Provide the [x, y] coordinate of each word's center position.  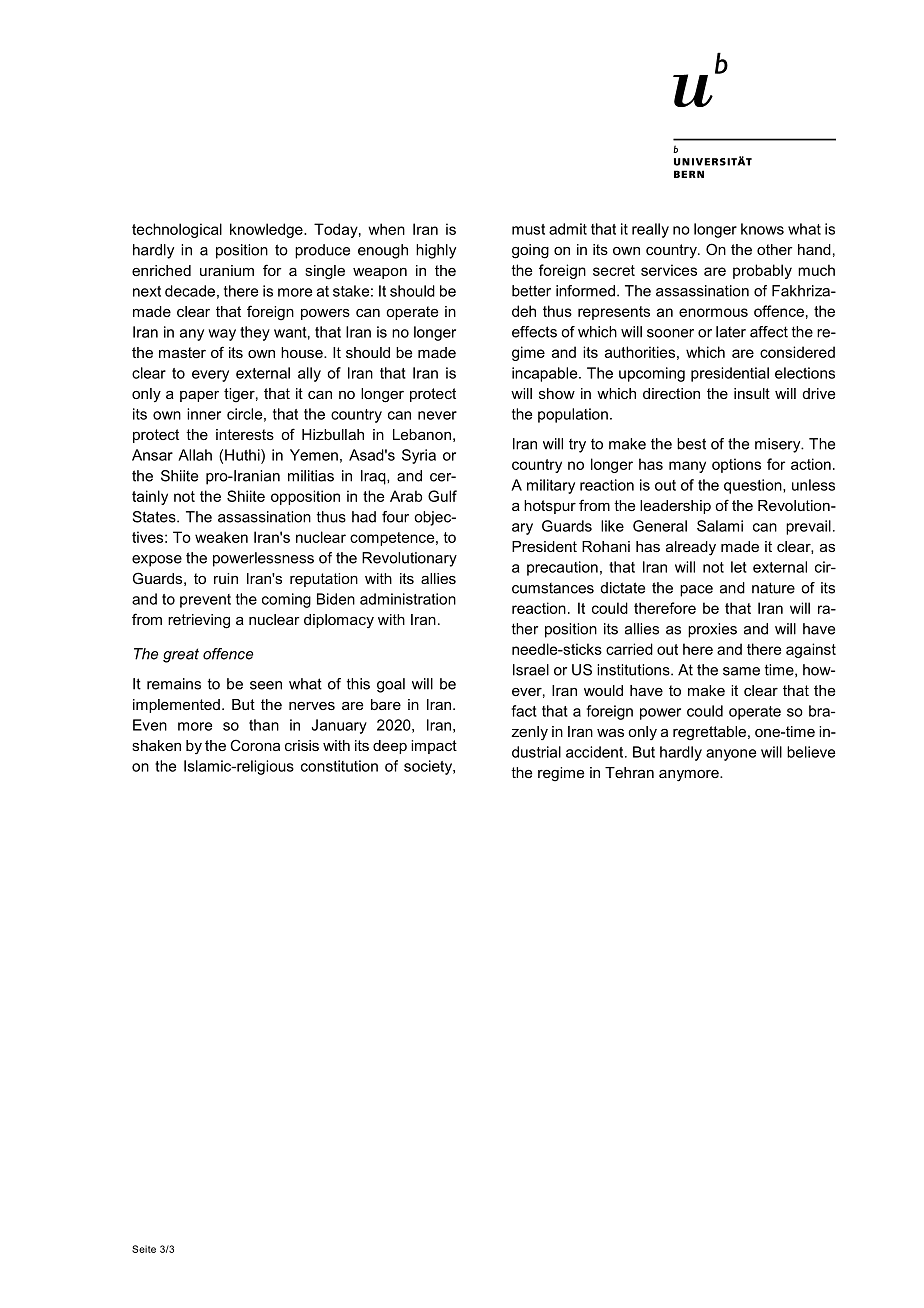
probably [762, 271]
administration [408, 599]
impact [434, 747]
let [739, 567]
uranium [227, 270]
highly [436, 251]
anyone [731, 755]
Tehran [629, 772]
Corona [255, 745]
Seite [144, 1249]
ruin [226, 578]
